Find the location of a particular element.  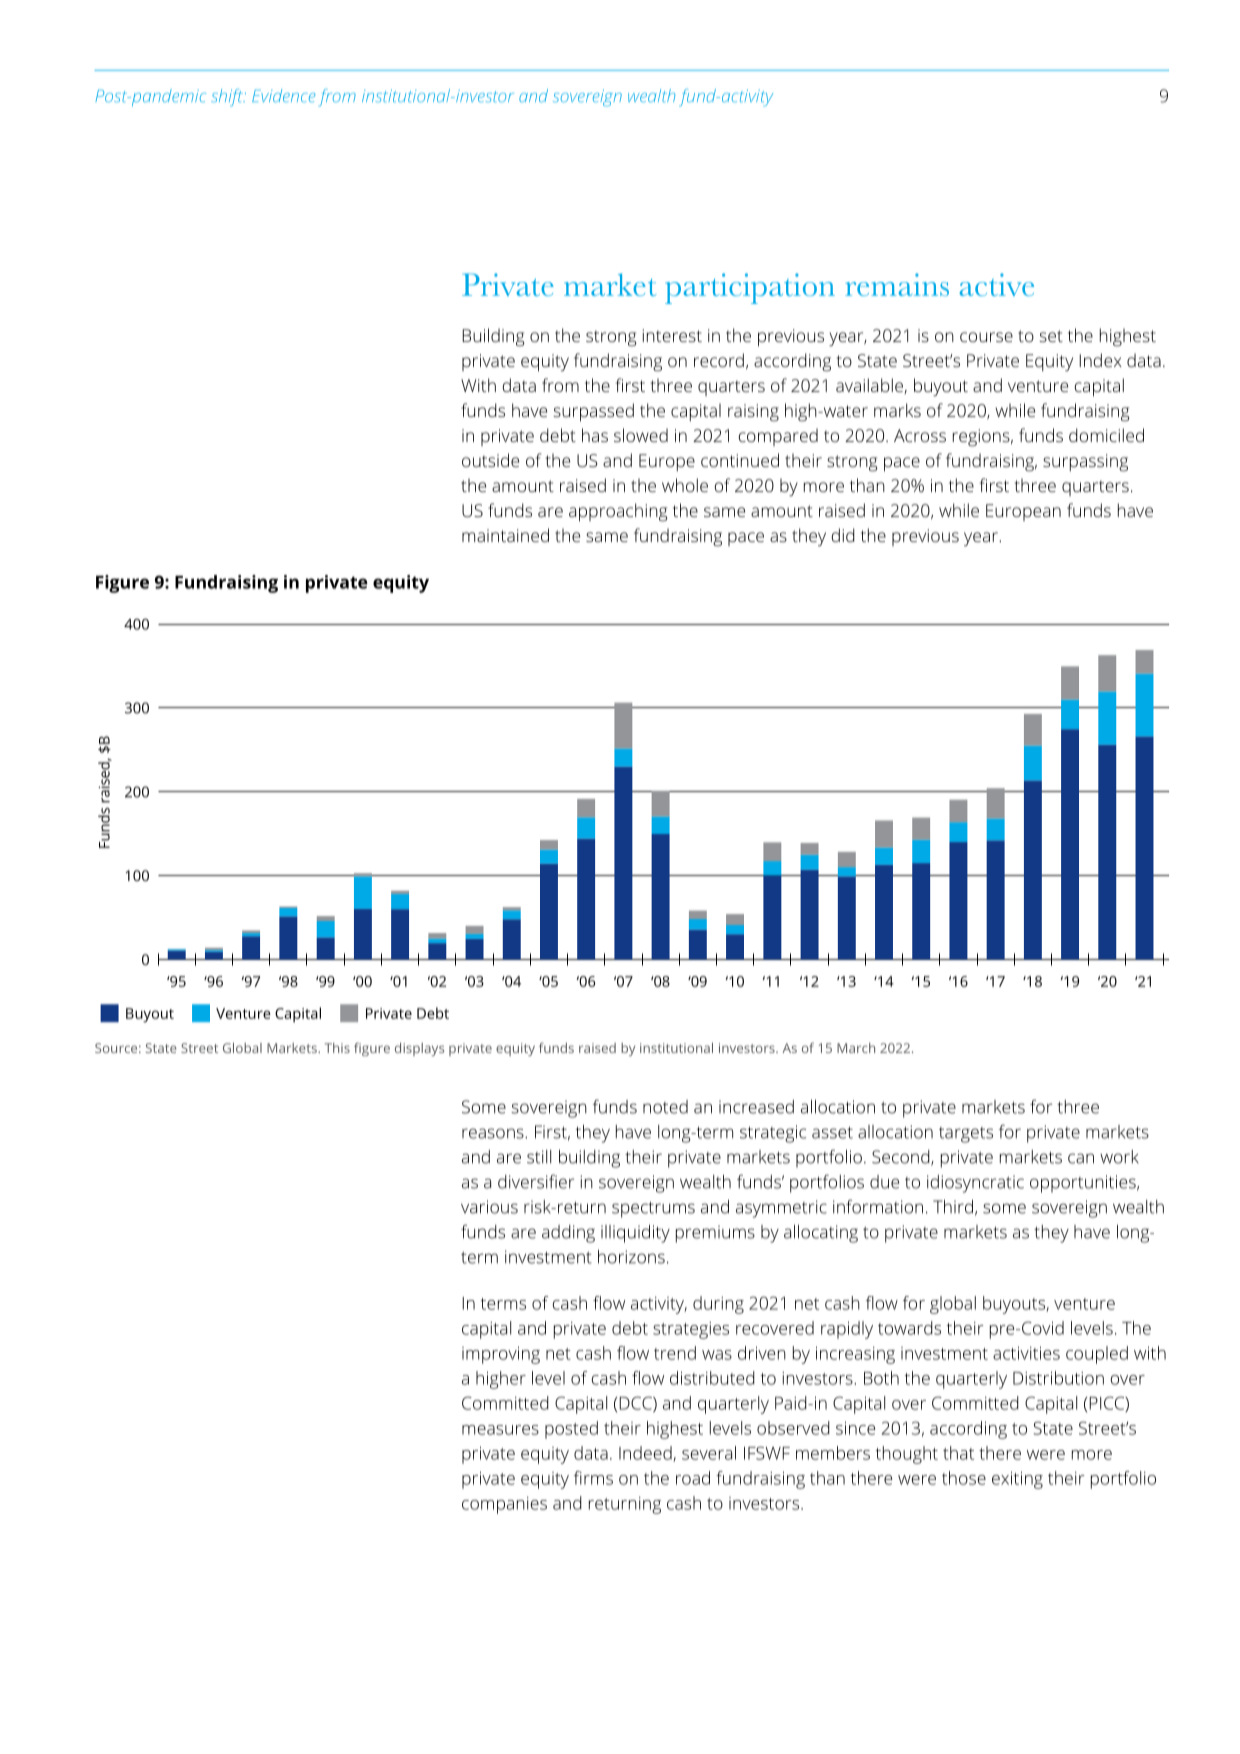

spectrums is located at coordinates (653, 1209).
